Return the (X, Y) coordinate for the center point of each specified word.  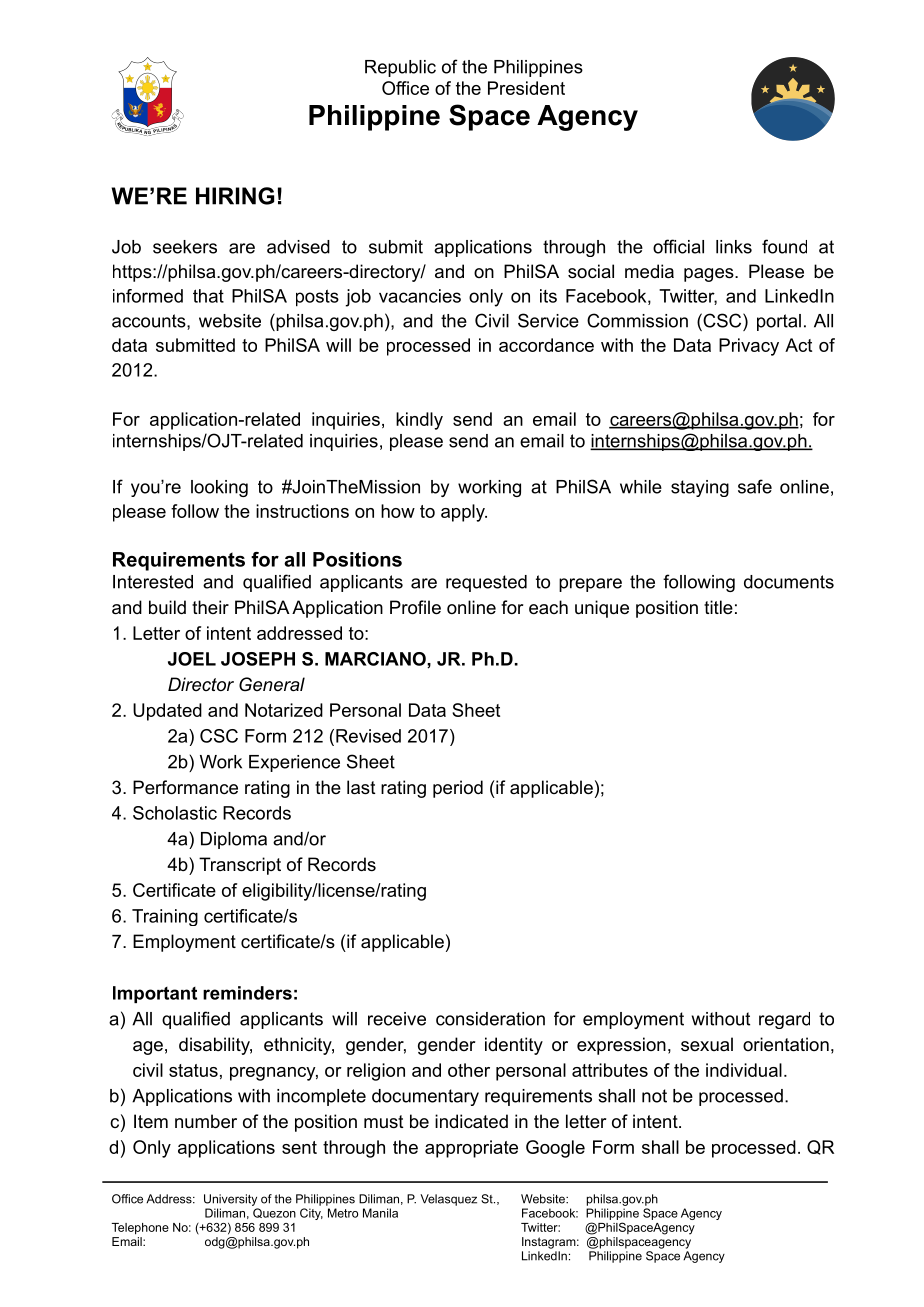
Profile (415, 607)
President (526, 88)
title (718, 607)
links (734, 247)
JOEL (192, 659)
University (230, 1200)
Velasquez (448, 1200)
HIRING (235, 196)
